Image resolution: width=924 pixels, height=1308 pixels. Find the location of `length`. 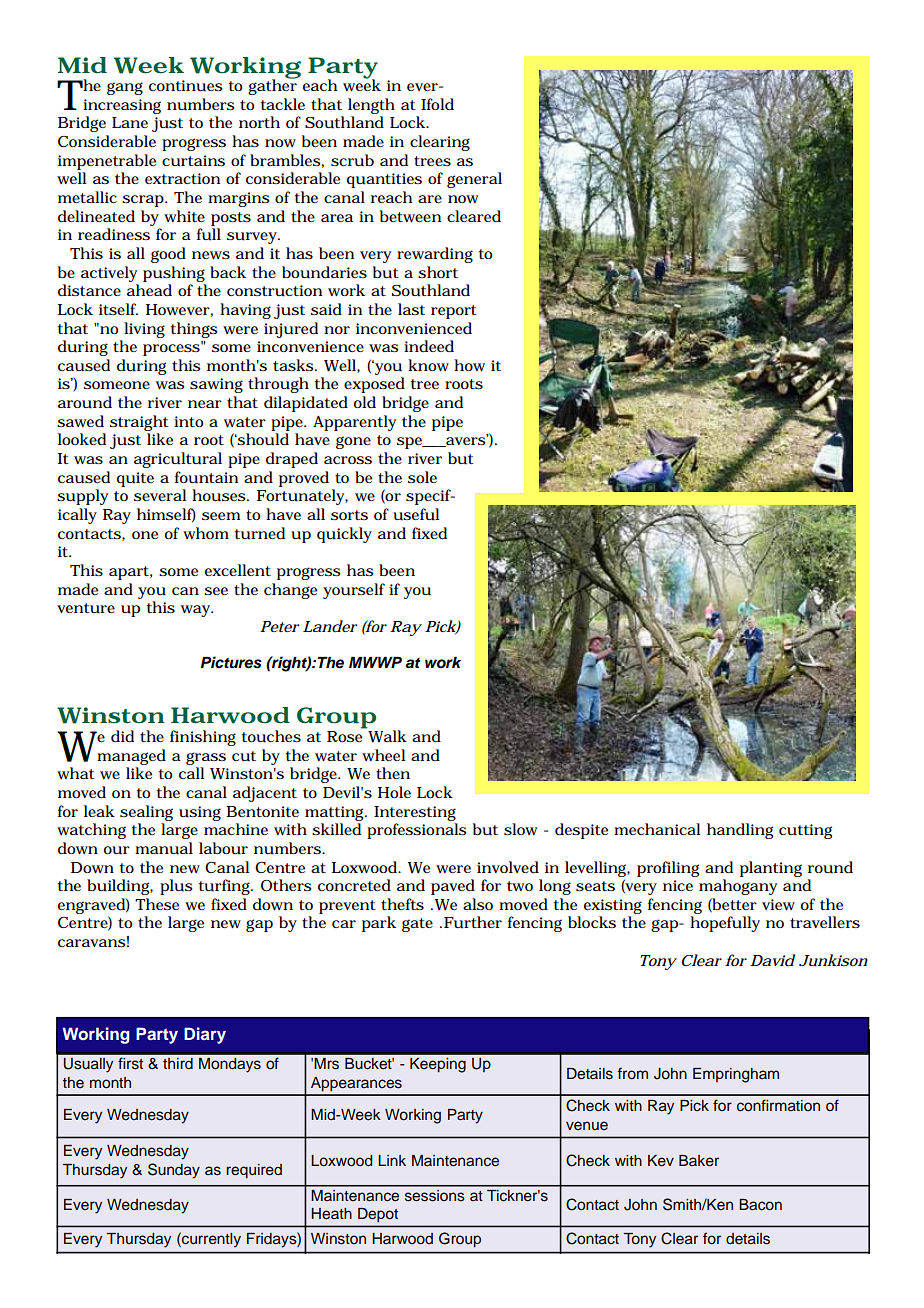

length is located at coordinates (371, 106).
